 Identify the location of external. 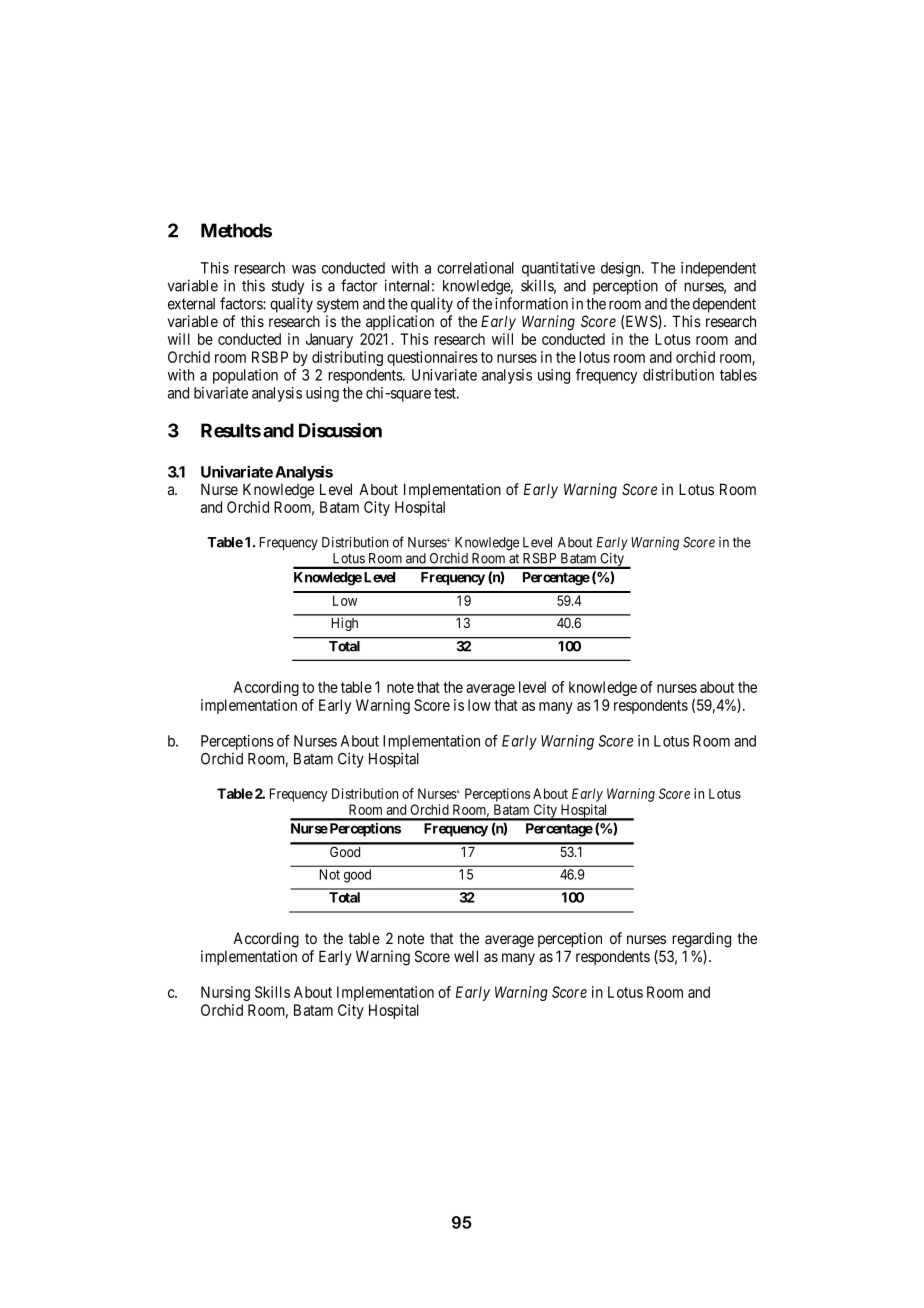
(191, 304).
